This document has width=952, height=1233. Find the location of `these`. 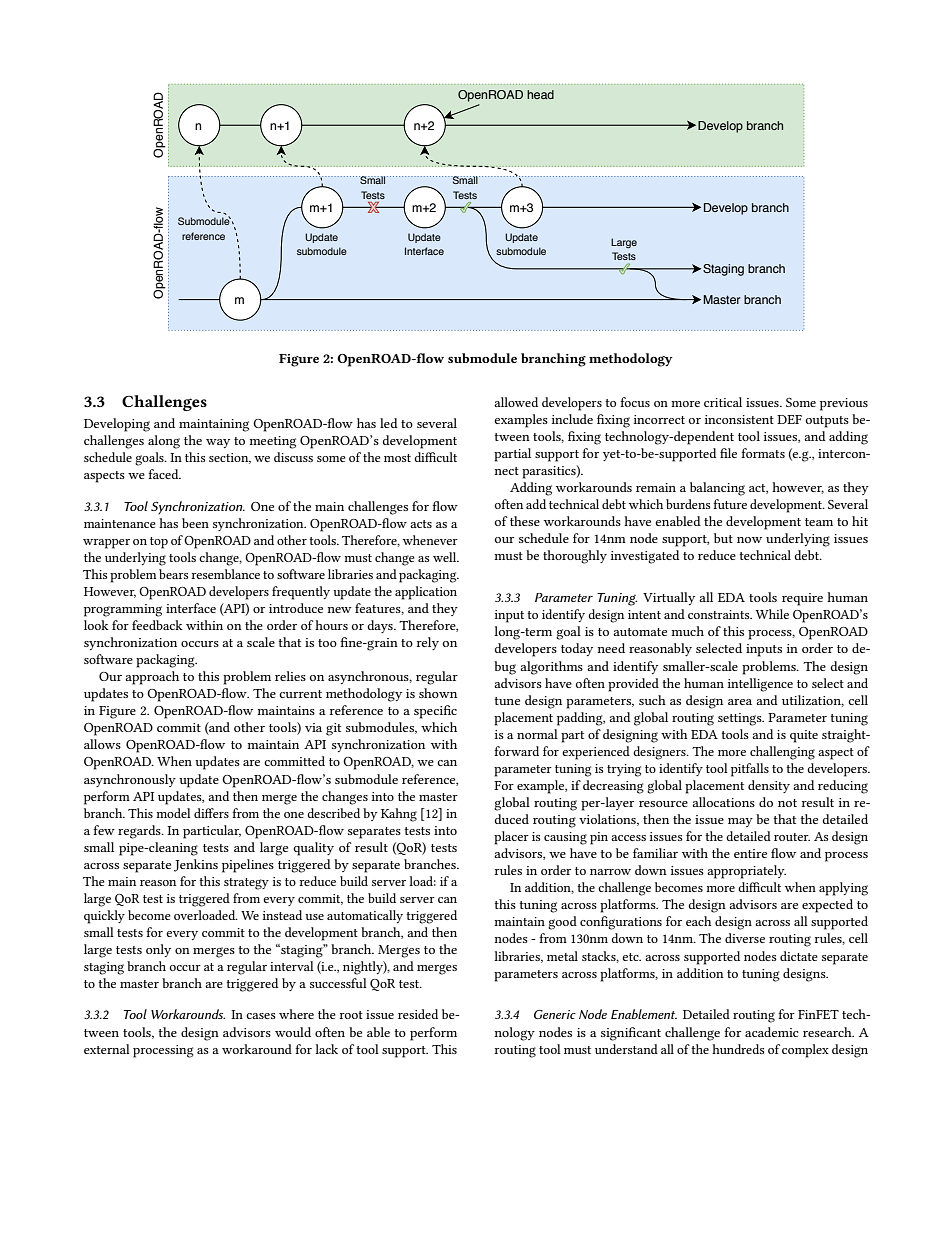

these is located at coordinates (525, 521).
